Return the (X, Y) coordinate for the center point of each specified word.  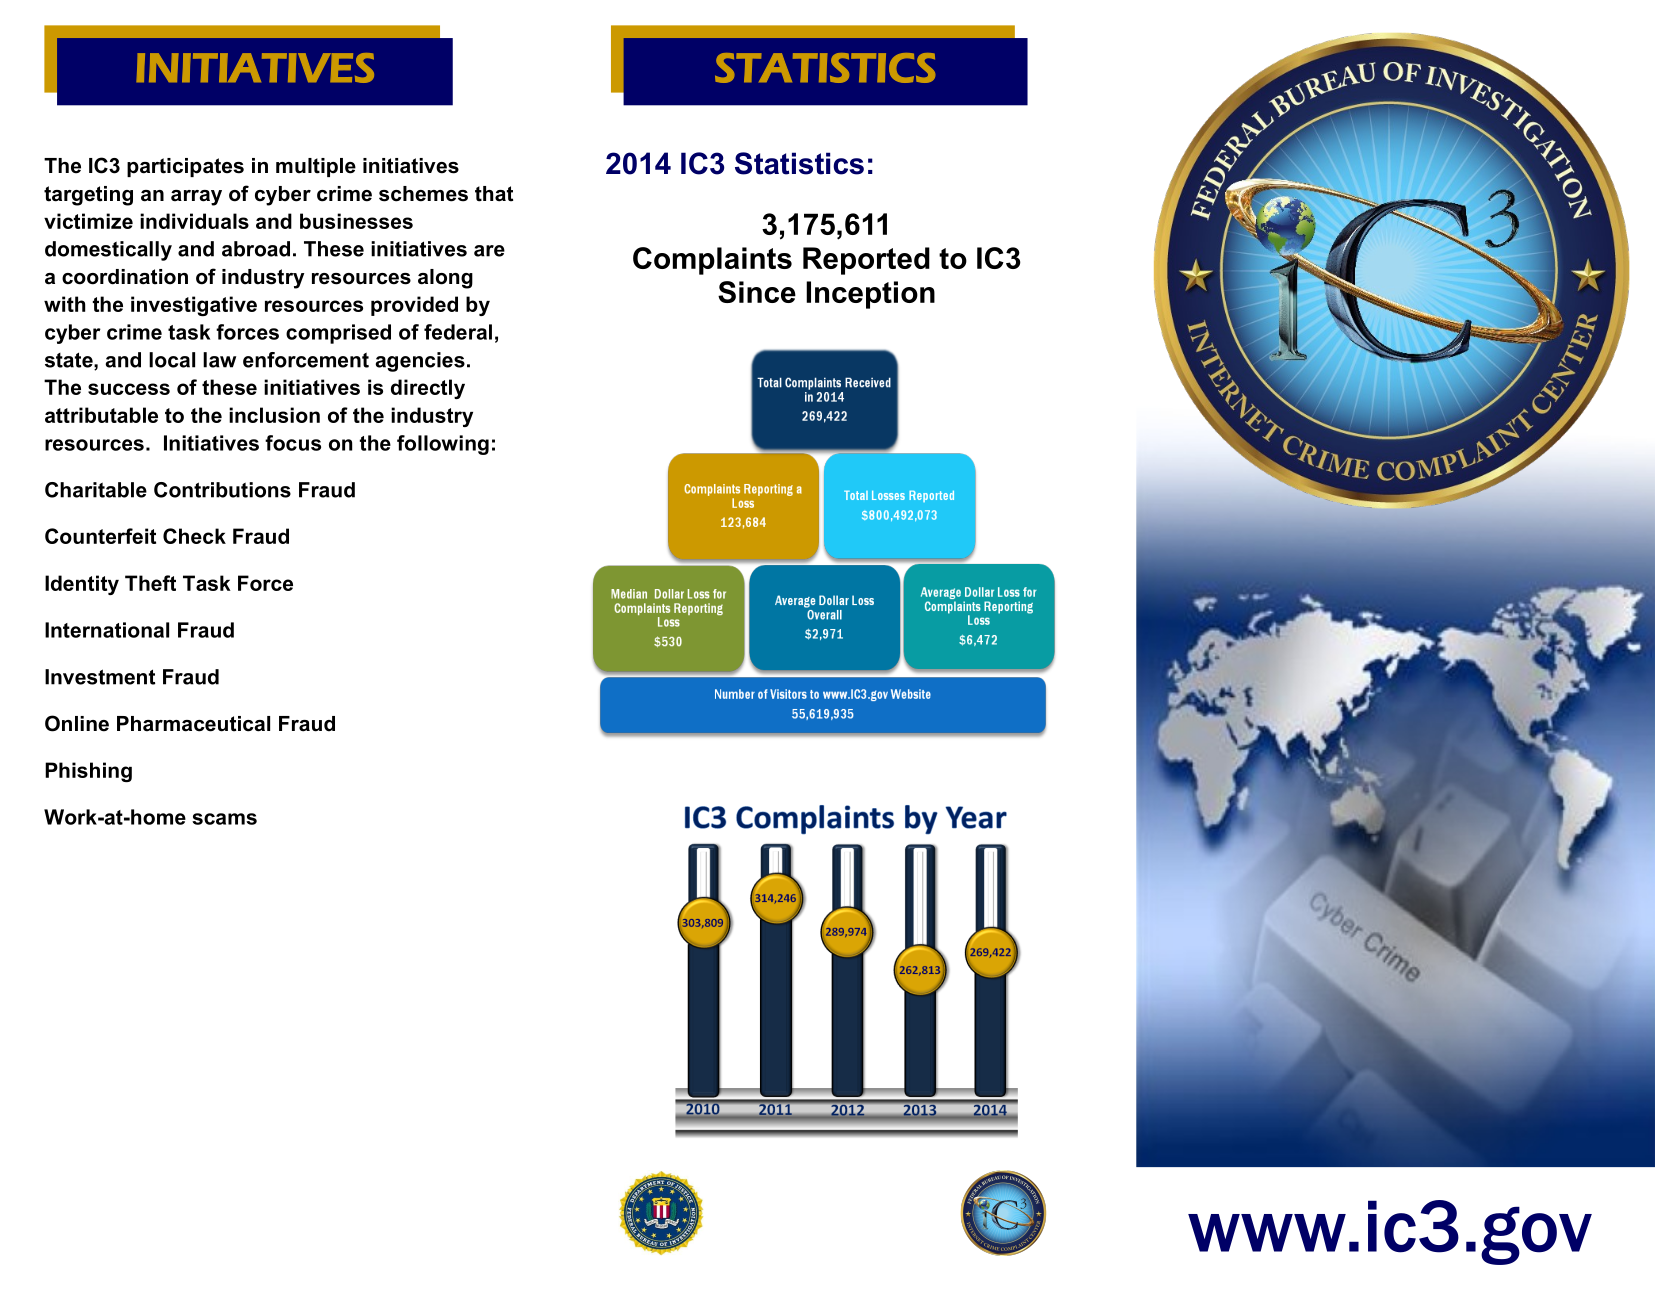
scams (224, 819)
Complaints (712, 261)
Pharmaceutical (193, 724)
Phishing (88, 772)
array (196, 198)
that (494, 194)
